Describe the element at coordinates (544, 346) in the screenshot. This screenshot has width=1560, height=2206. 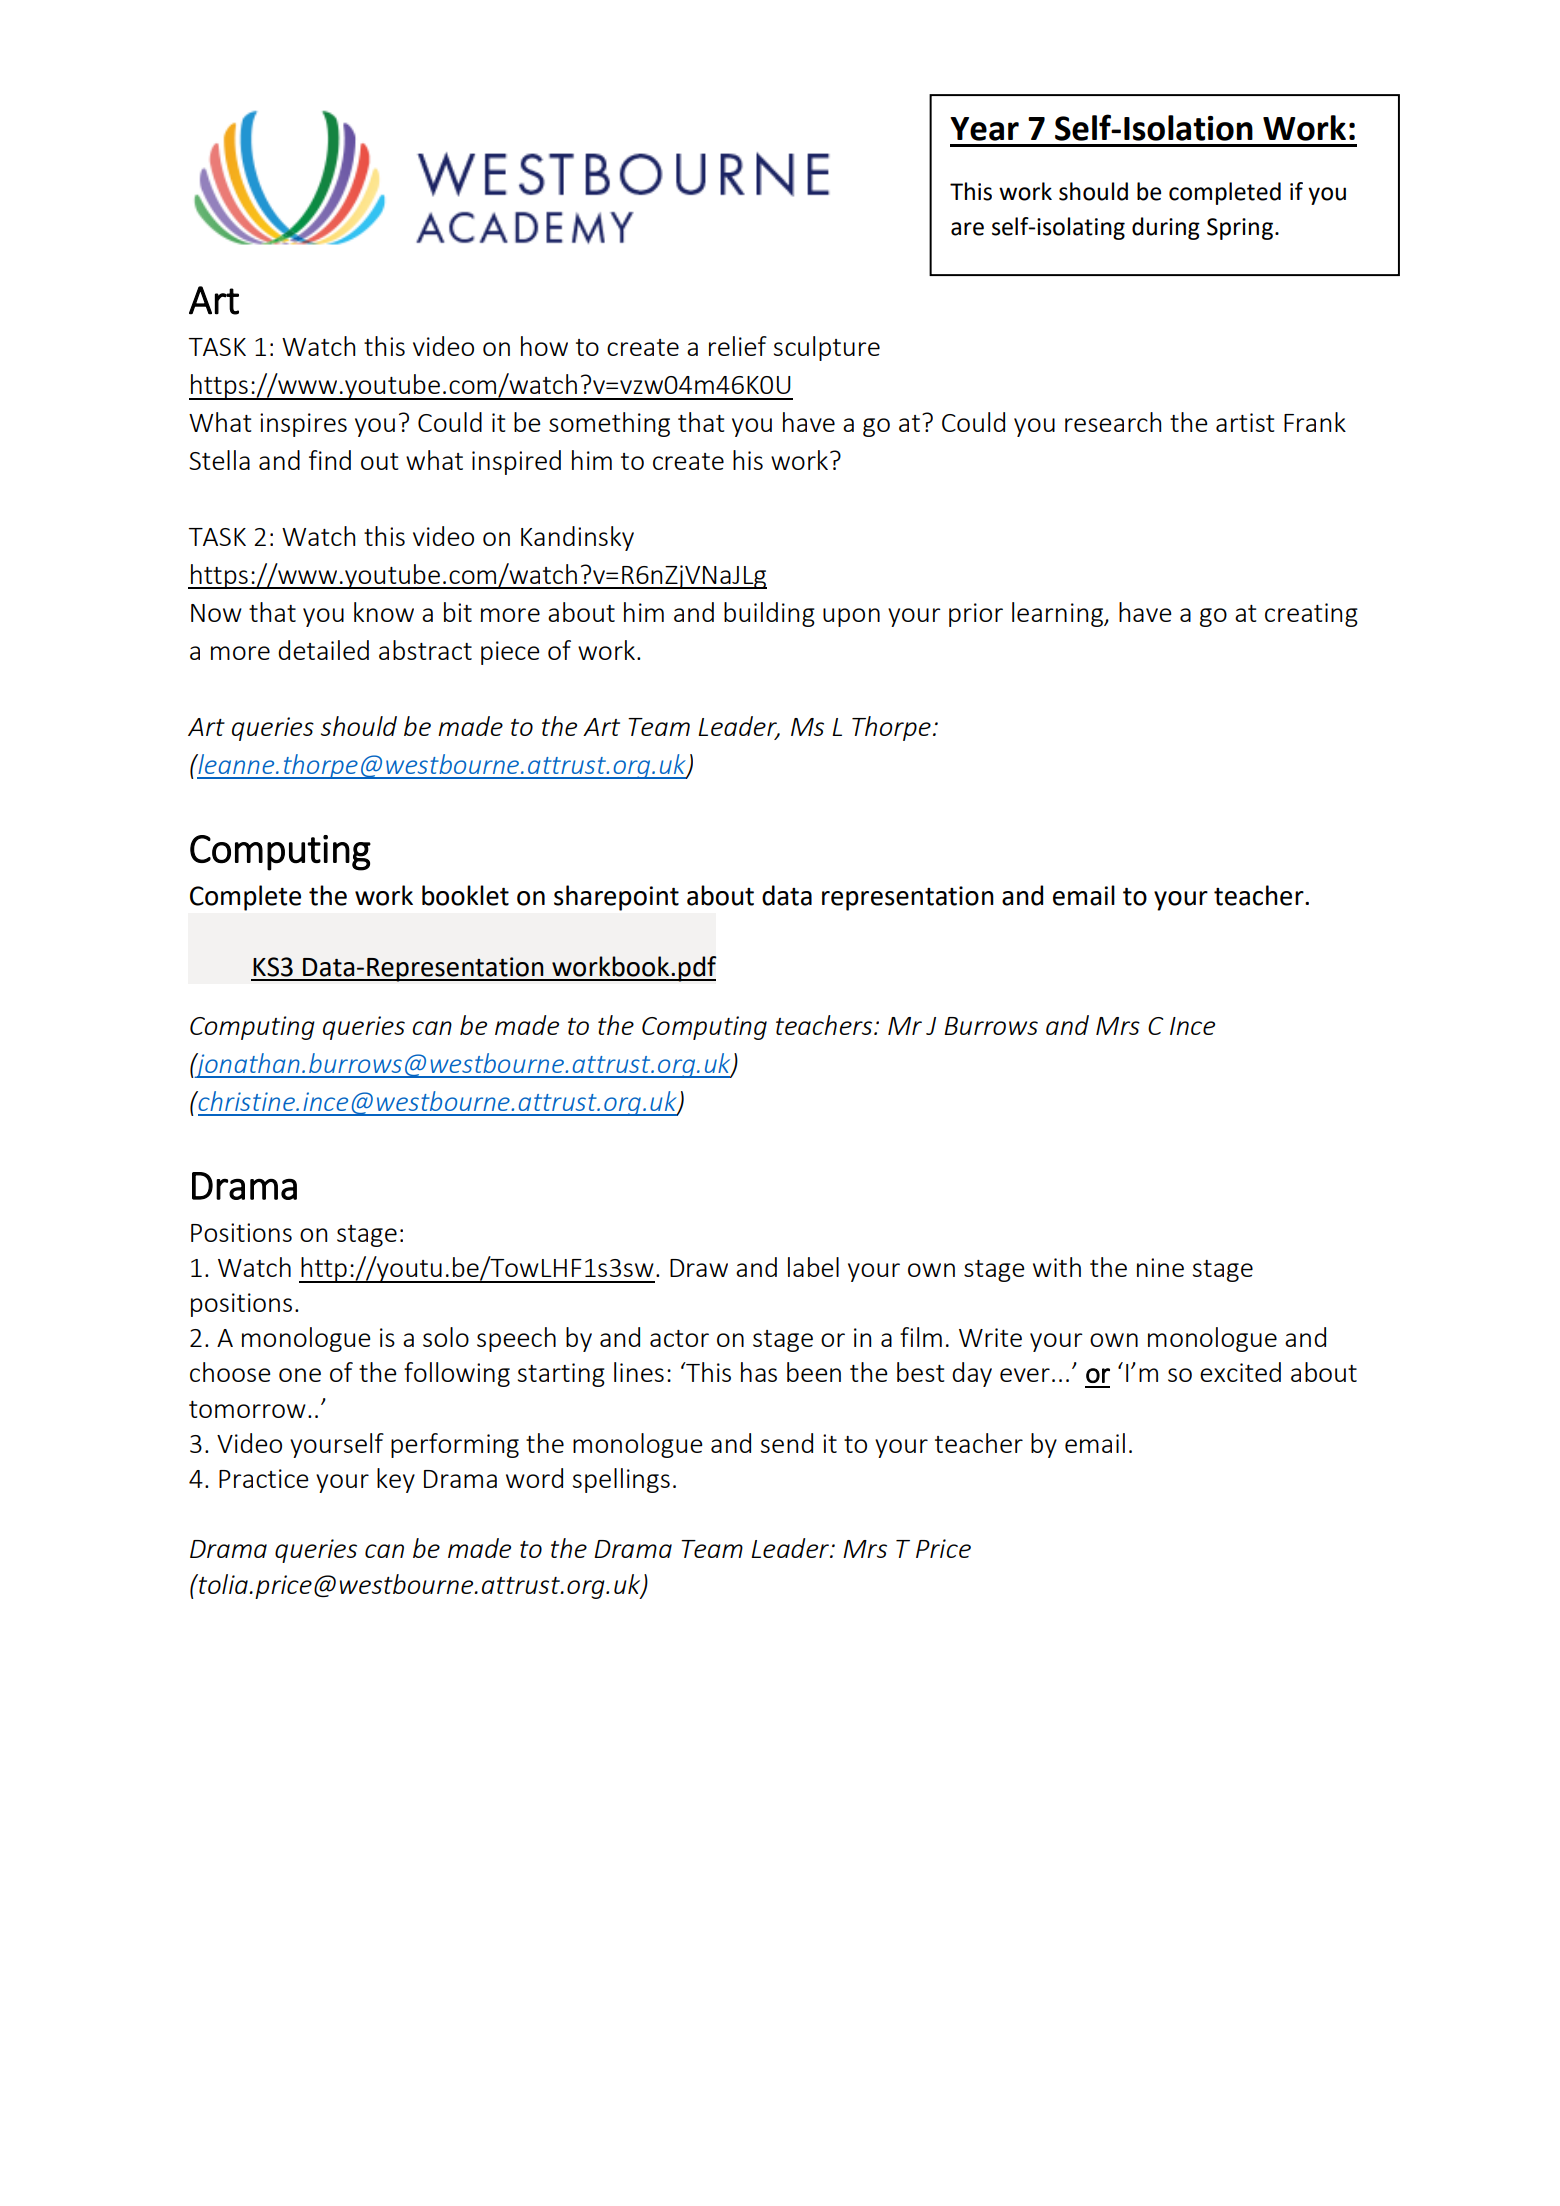
I see `how` at that location.
